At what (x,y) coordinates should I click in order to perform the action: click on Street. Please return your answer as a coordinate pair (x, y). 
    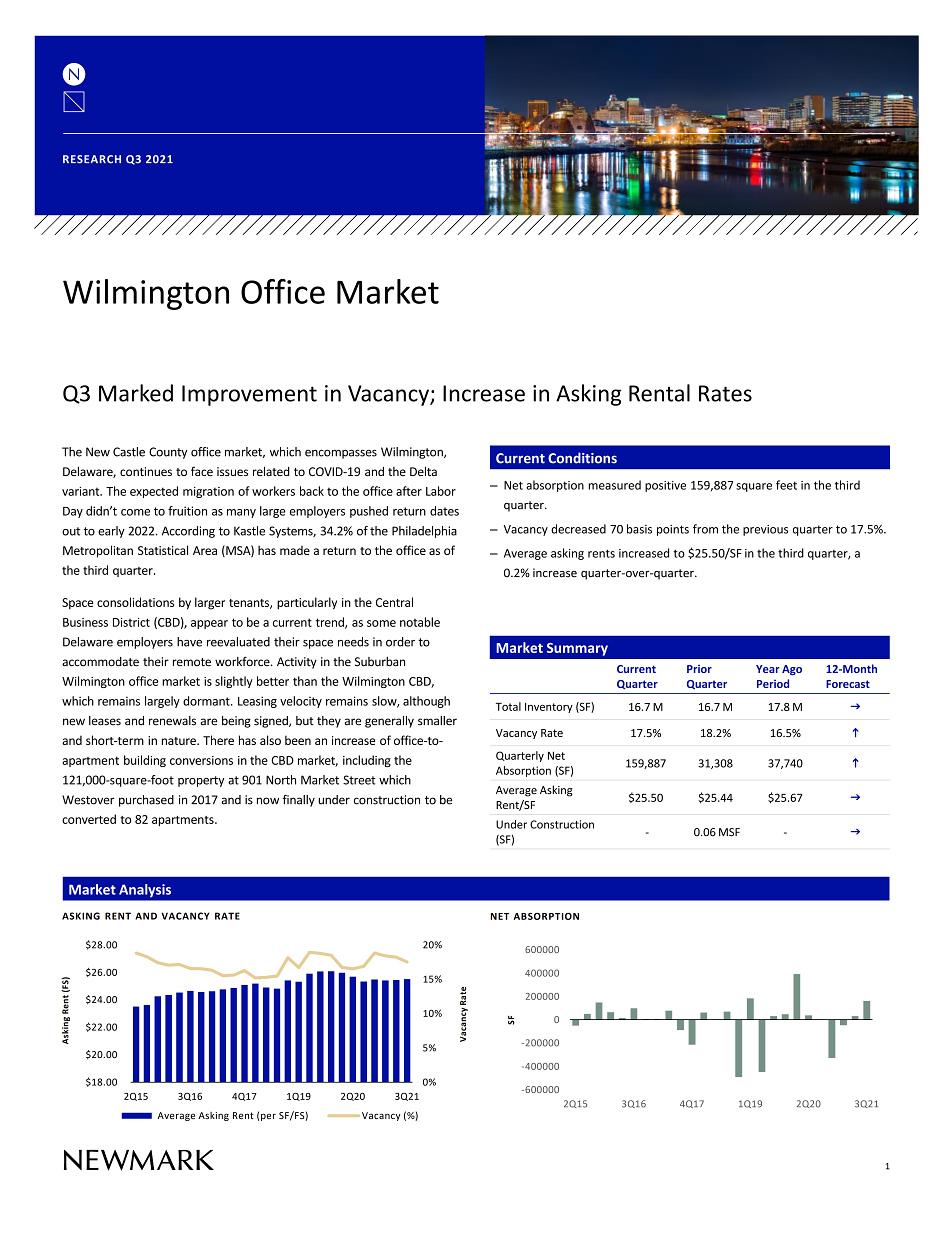
    Looking at the image, I should click on (359, 780).
